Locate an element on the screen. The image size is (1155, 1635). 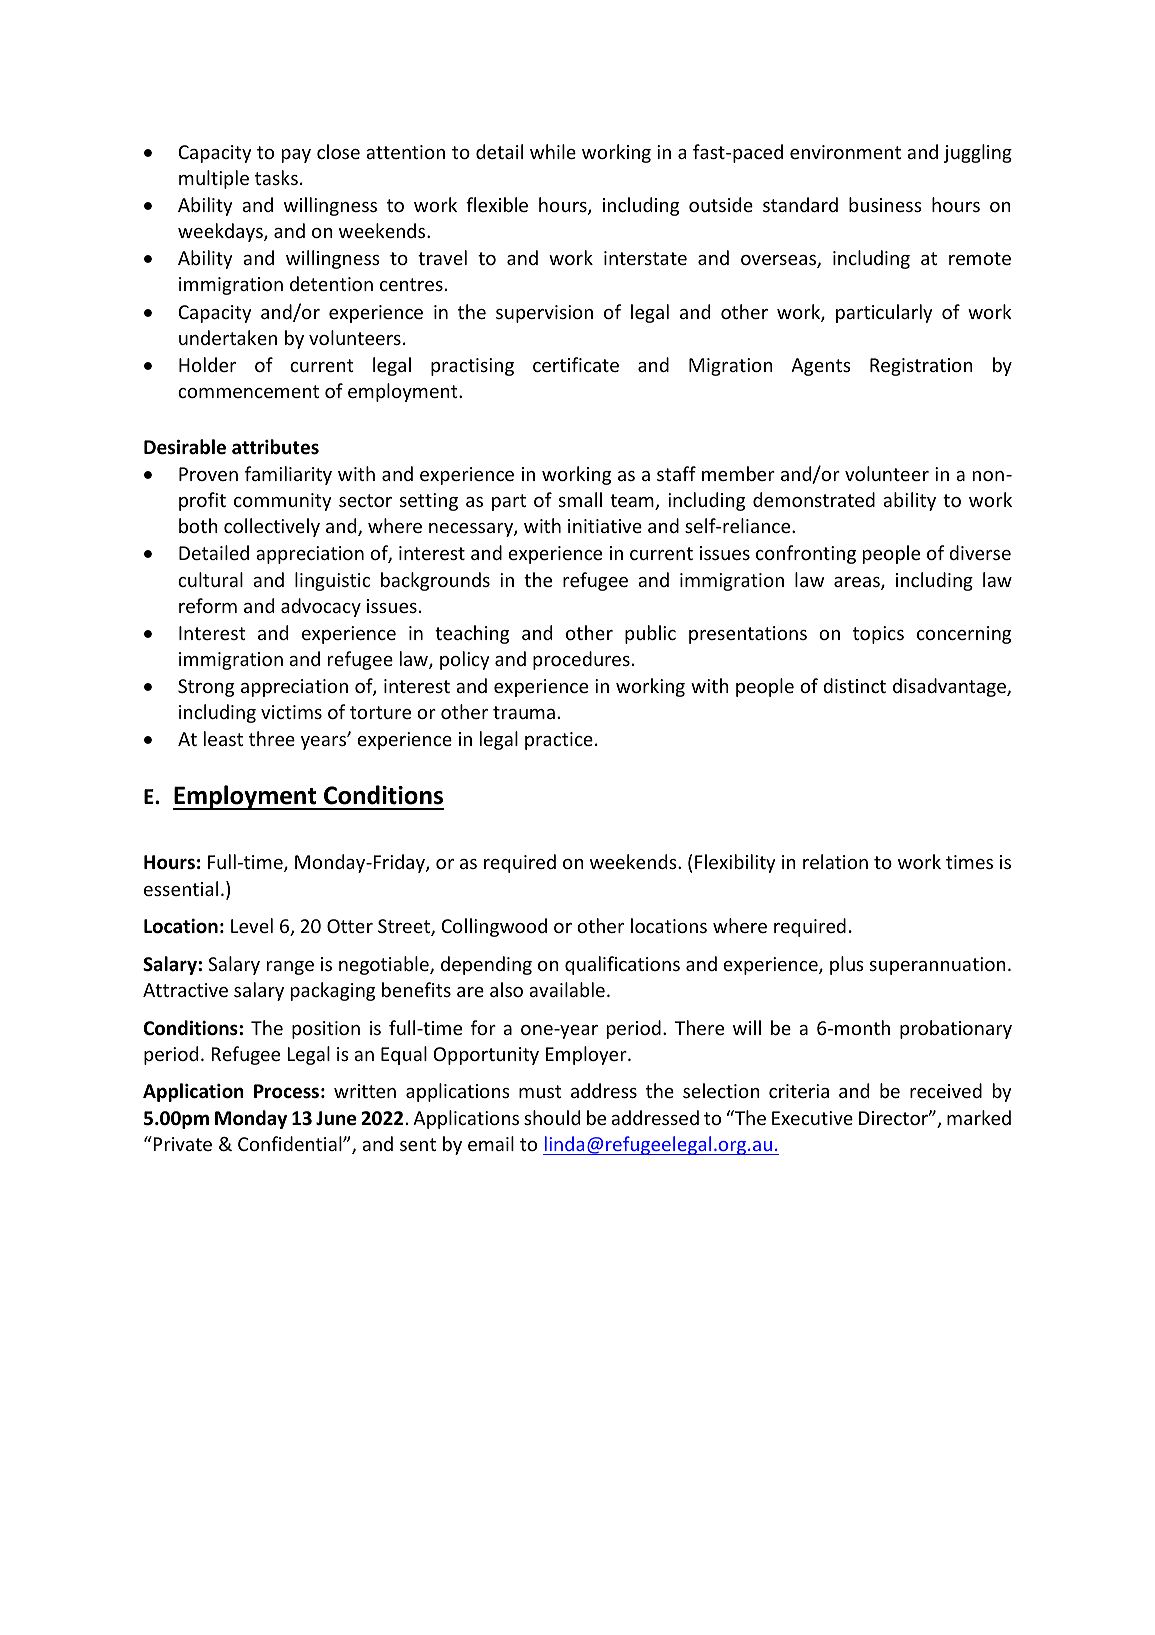
advocacy is located at coordinates (321, 607).
